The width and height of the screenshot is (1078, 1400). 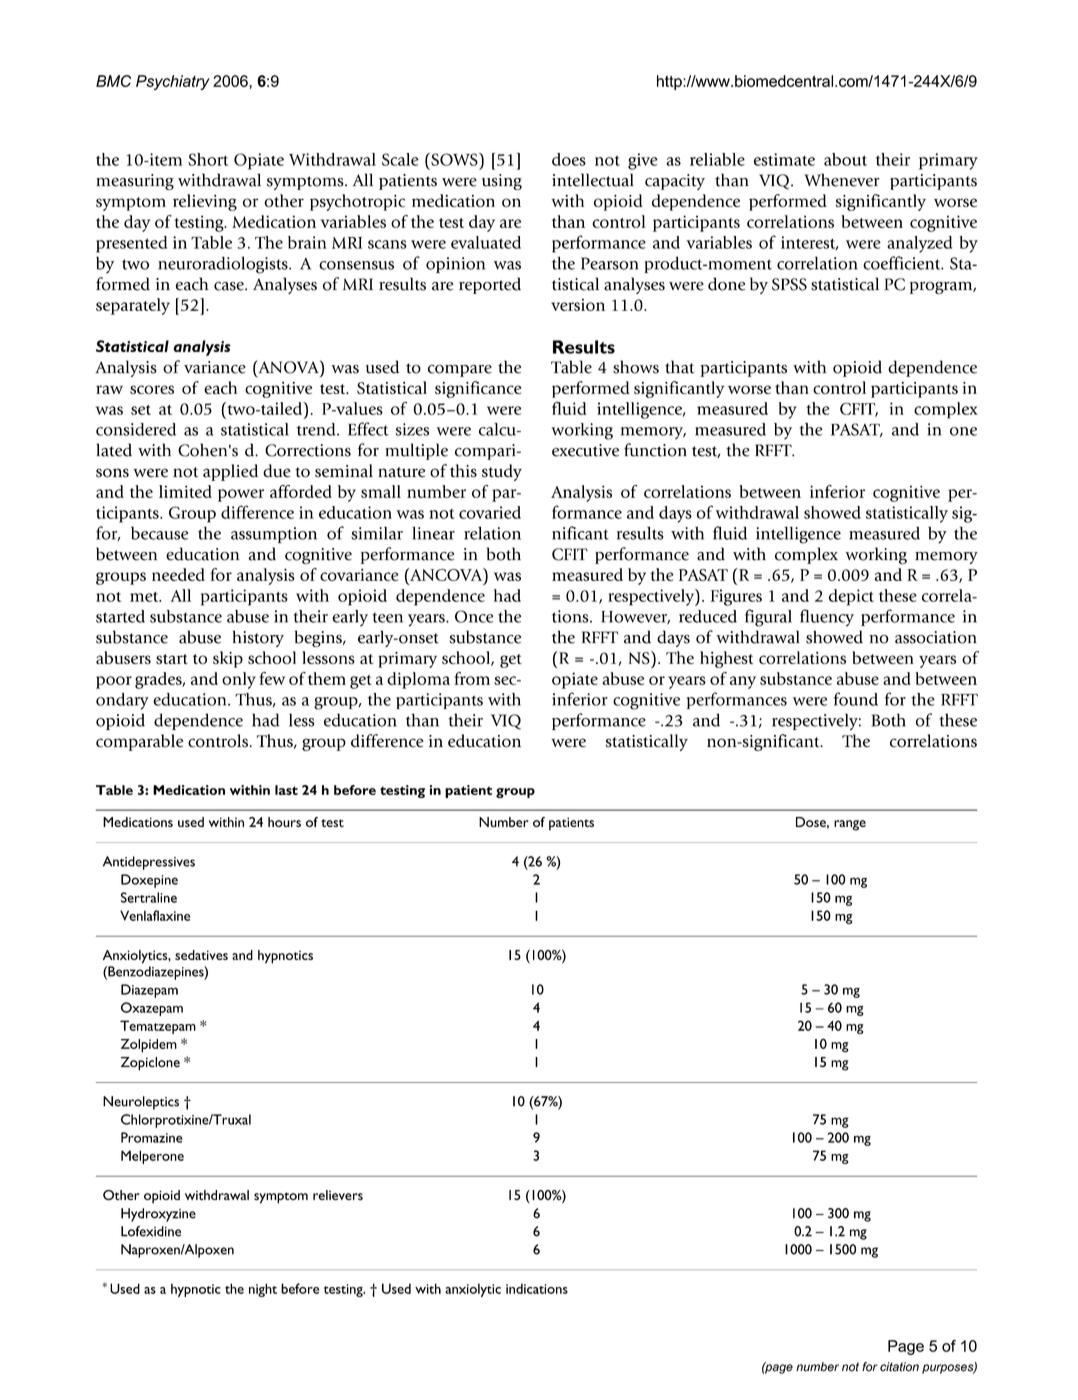 What do you see at coordinates (241, 495) in the screenshot?
I see `power` at bounding box center [241, 495].
